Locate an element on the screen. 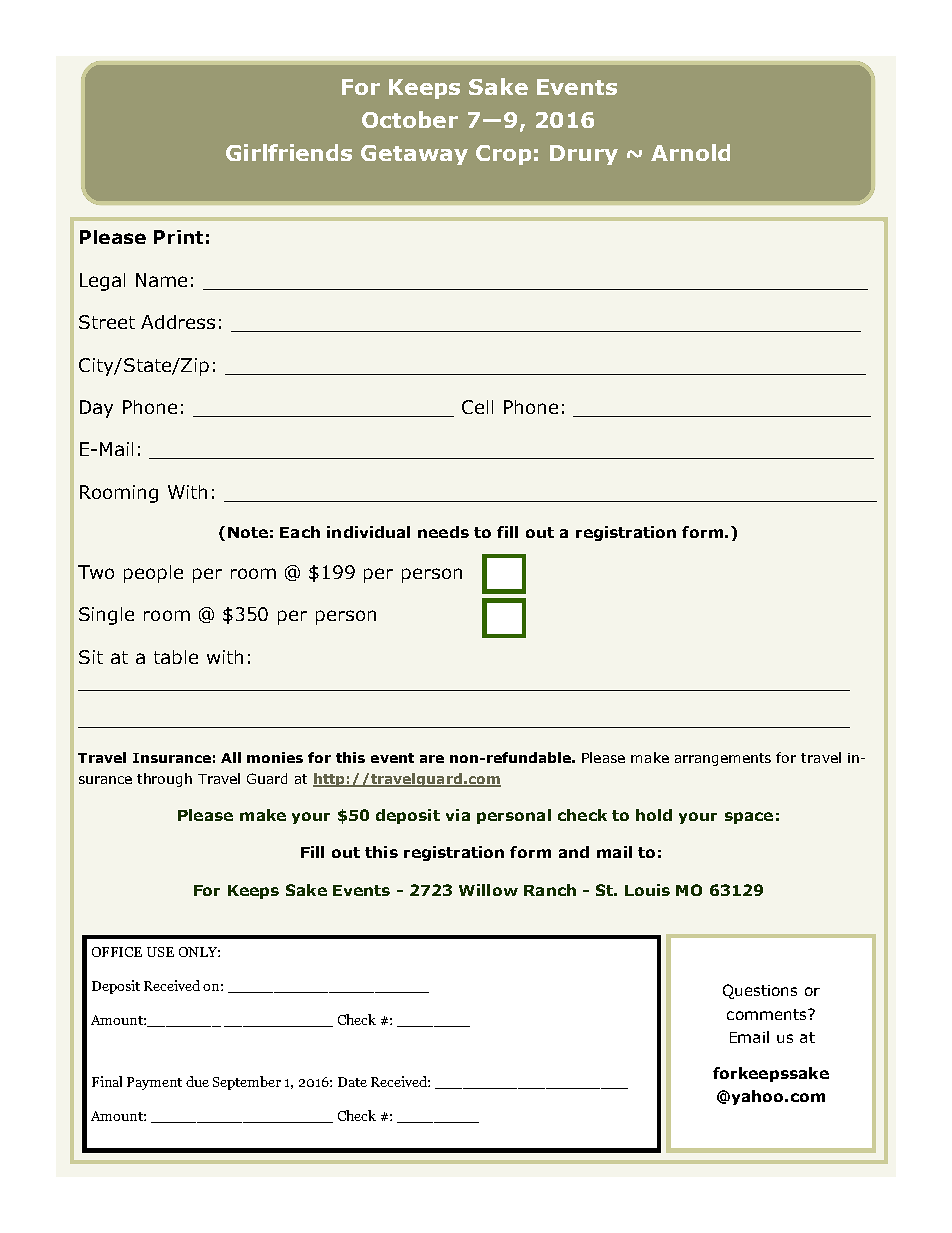 Image resolution: width=952 pixels, height=1233 pixels. Cell is located at coordinates (477, 407).
